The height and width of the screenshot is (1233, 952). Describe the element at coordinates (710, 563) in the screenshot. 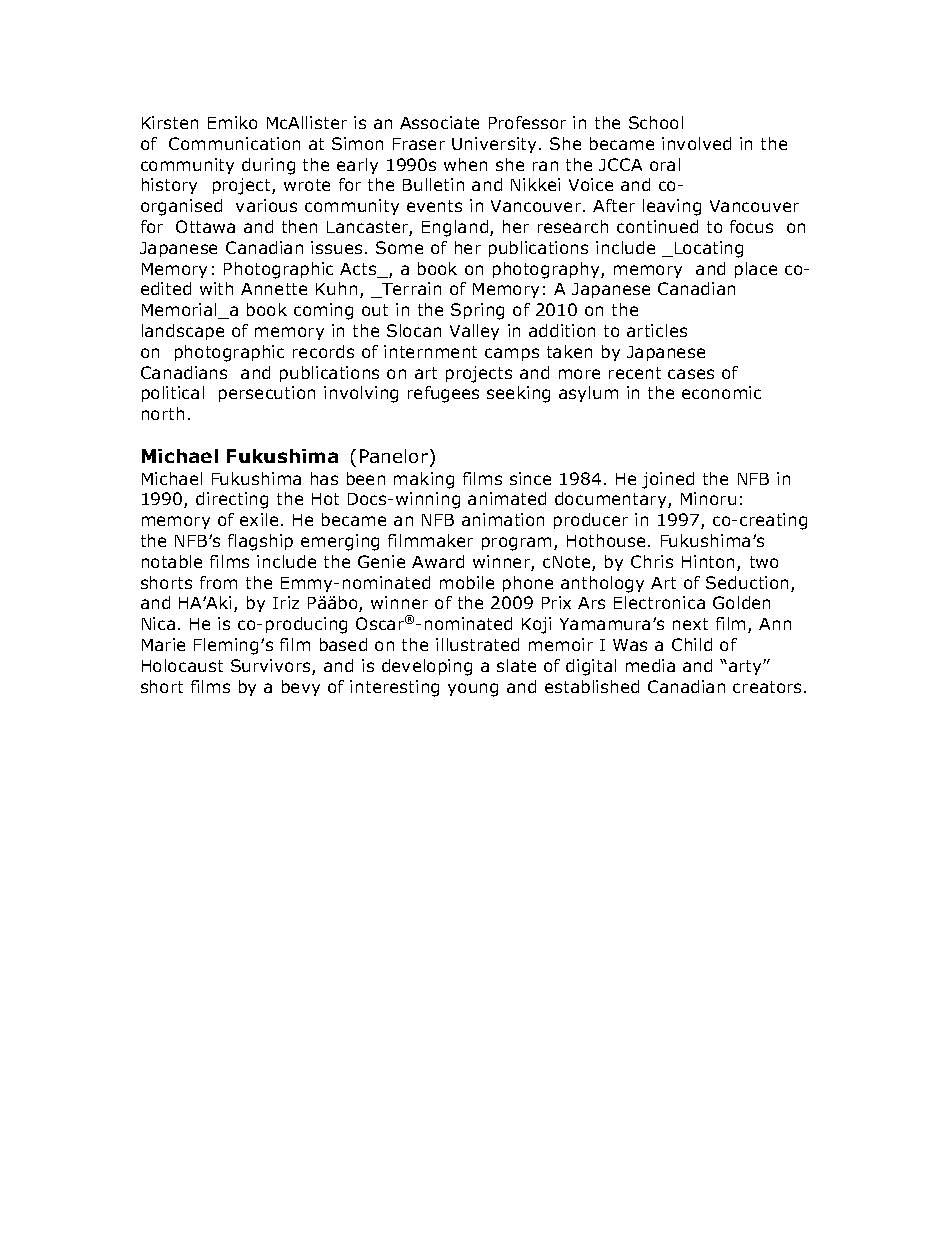

I see `Hinton` at that location.
